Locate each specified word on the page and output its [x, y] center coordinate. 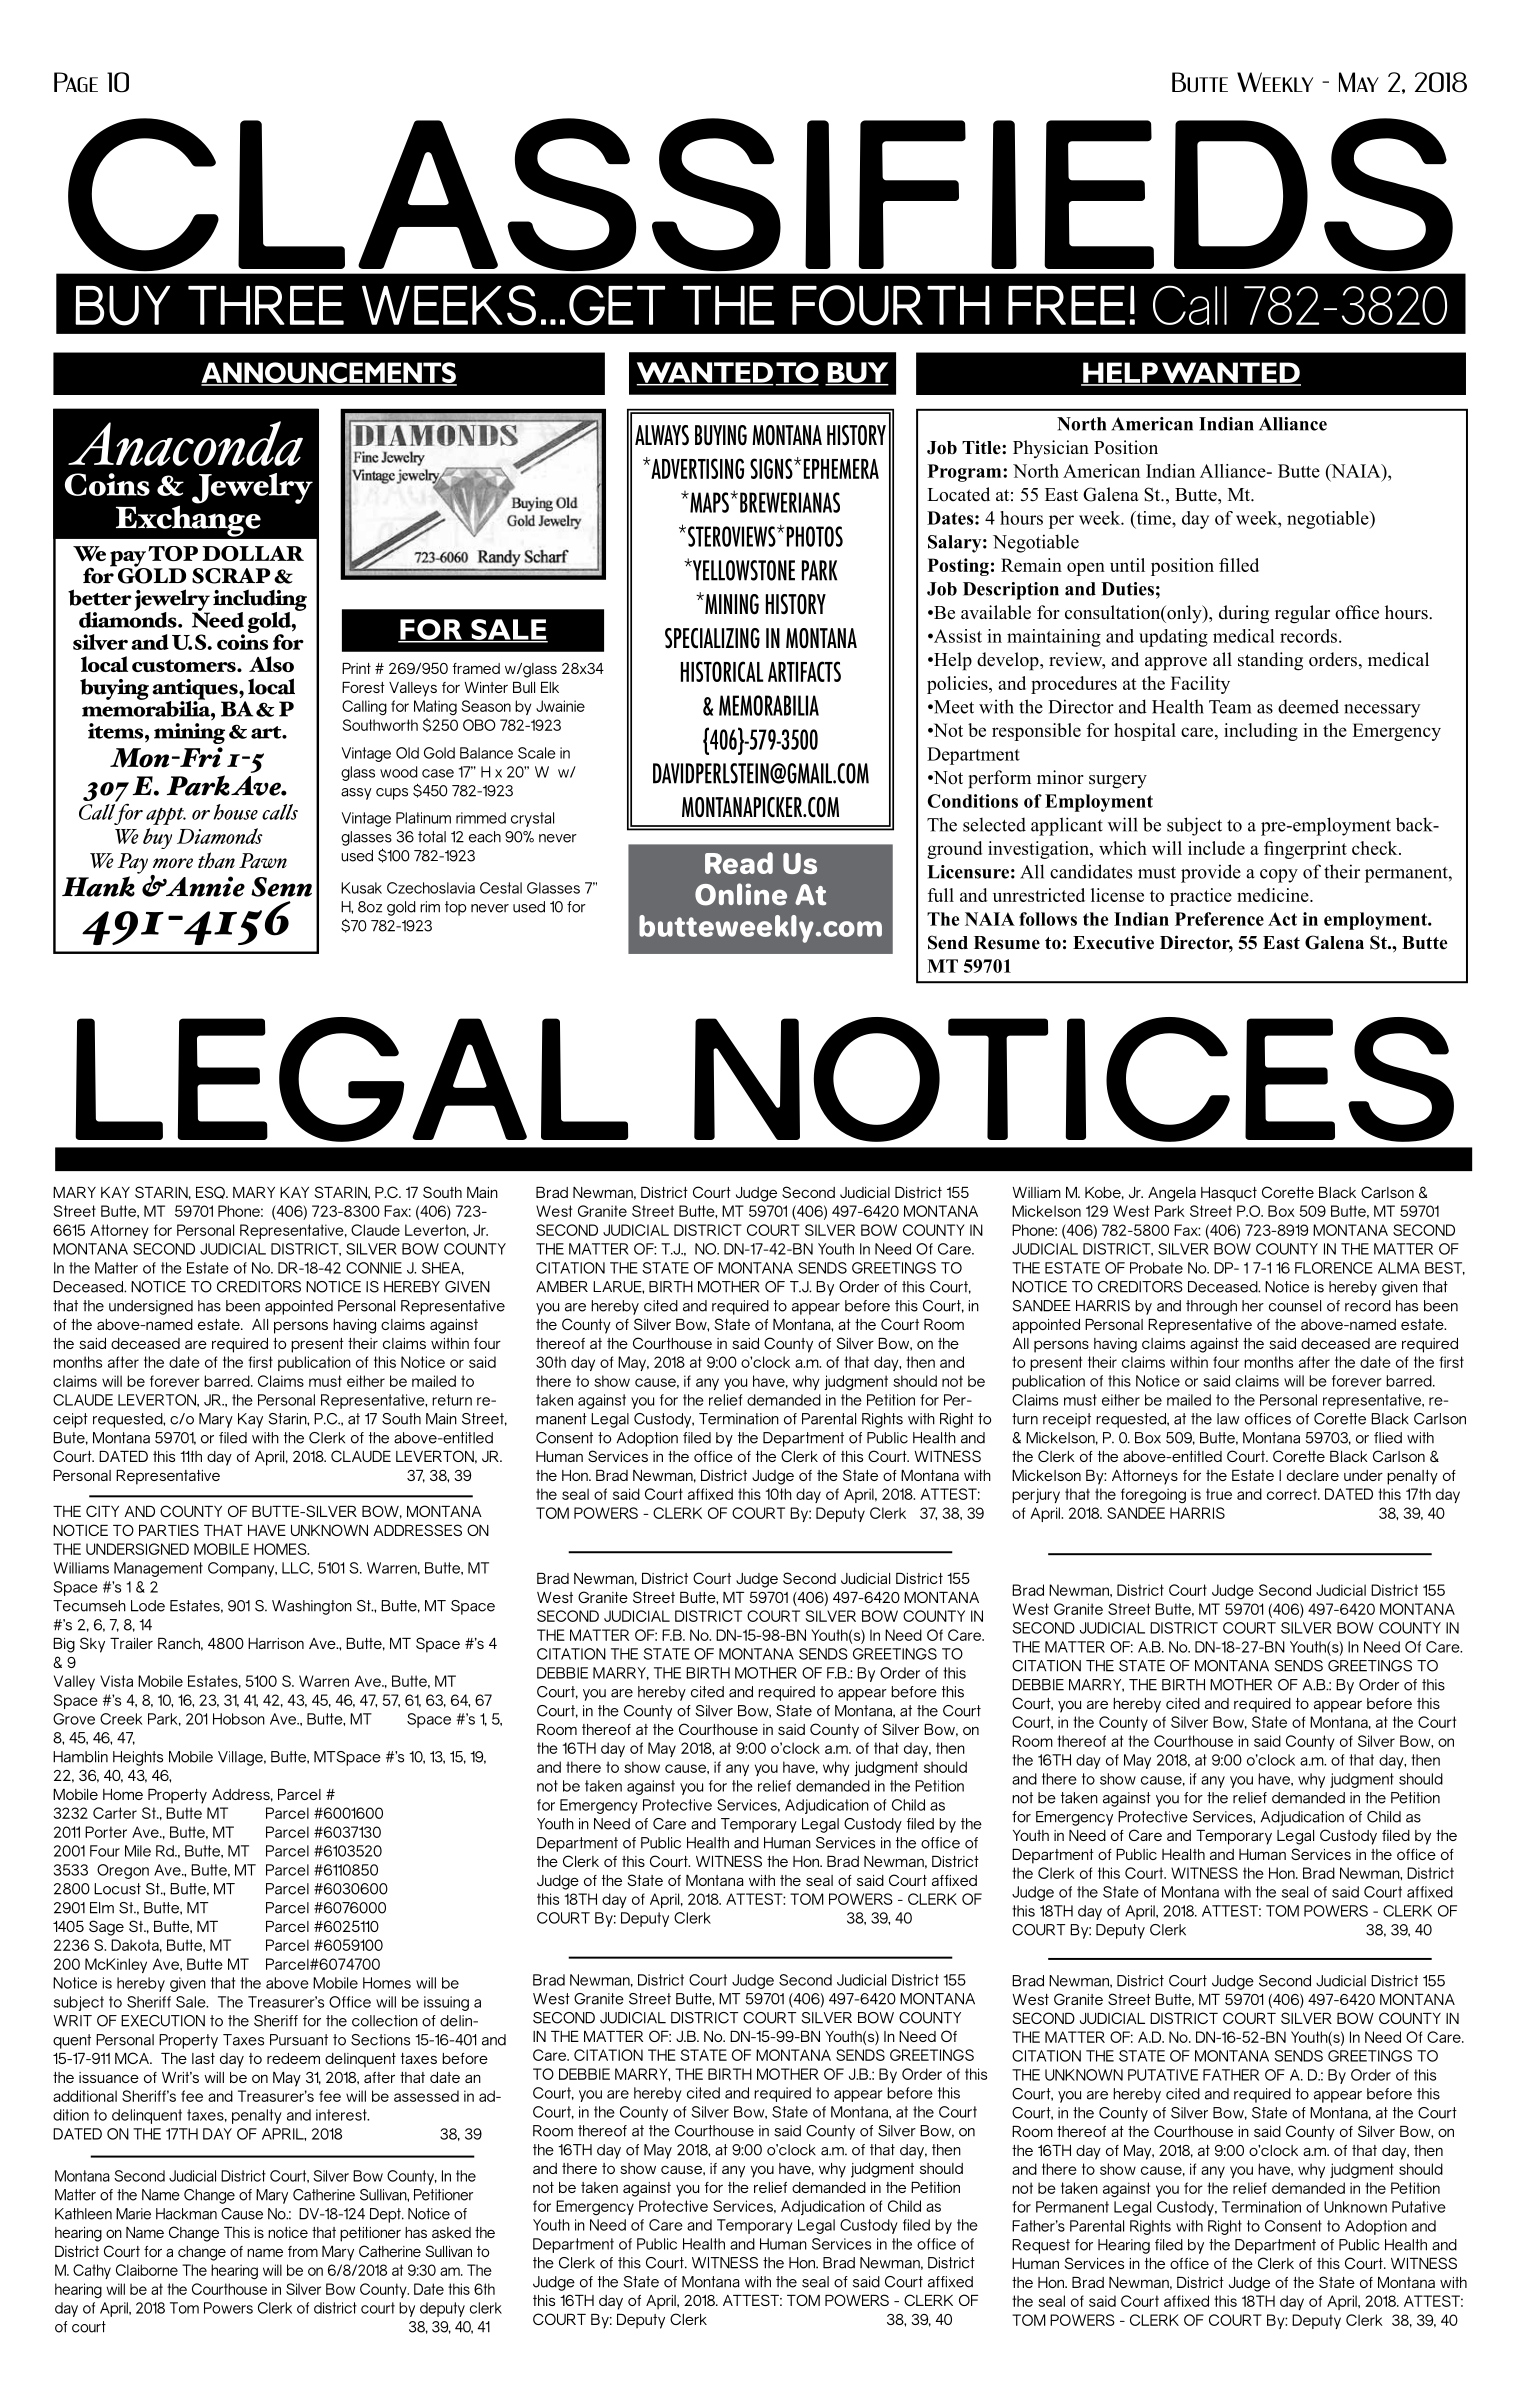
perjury [1036, 1495]
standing [1270, 661]
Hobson [239, 1719]
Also [271, 664]
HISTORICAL [722, 671]
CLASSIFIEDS [760, 194]
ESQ [211, 1192]
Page [76, 82]
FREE [1066, 305]
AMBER [562, 1287]
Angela [1172, 1194]
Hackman [186, 2214]
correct [1293, 1494]
